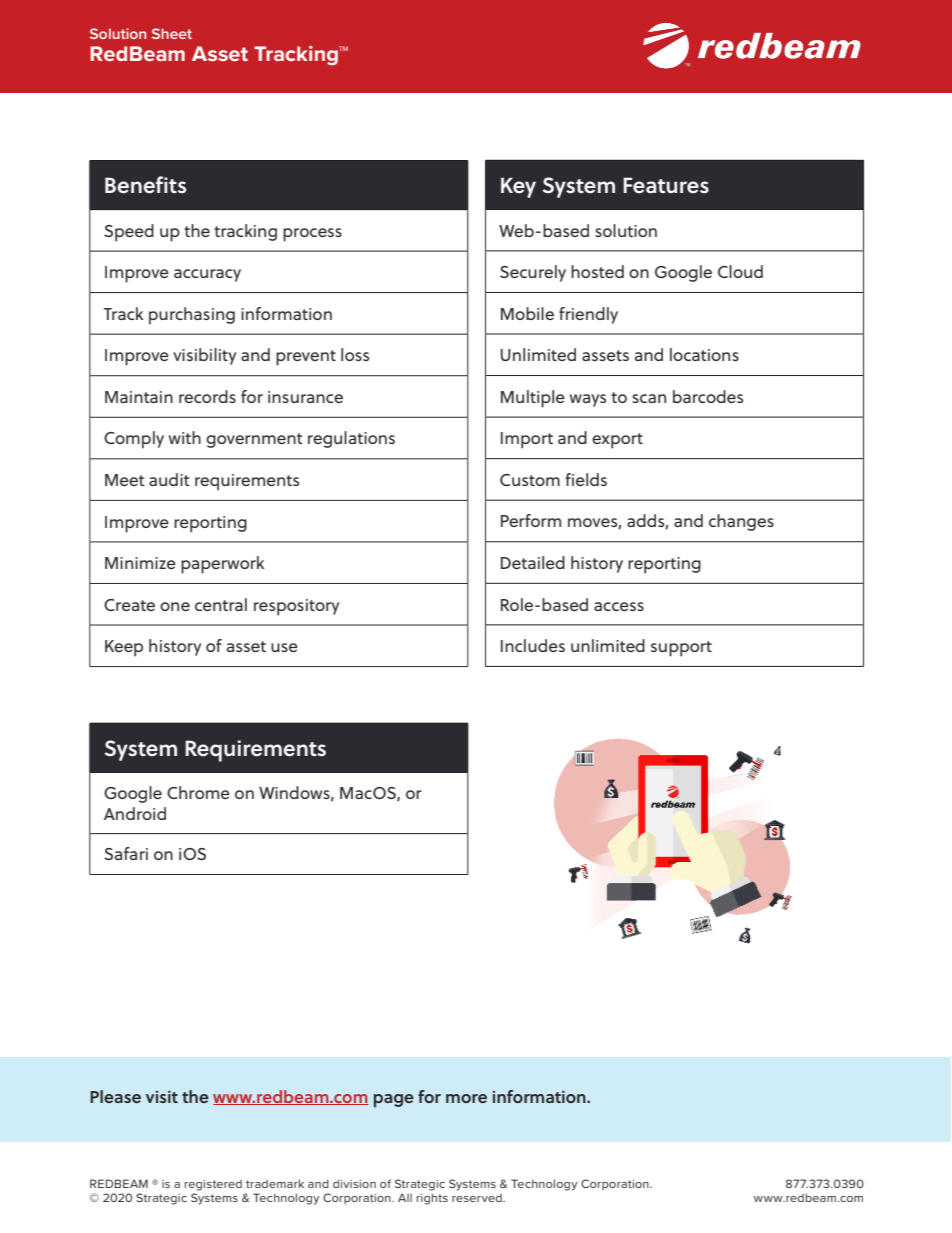 Image resolution: width=952 pixels, height=1233 pixels. What do you see at coordinates (213, 1185) in the image?
I see `registered` at bounding box center [213, 1185].
